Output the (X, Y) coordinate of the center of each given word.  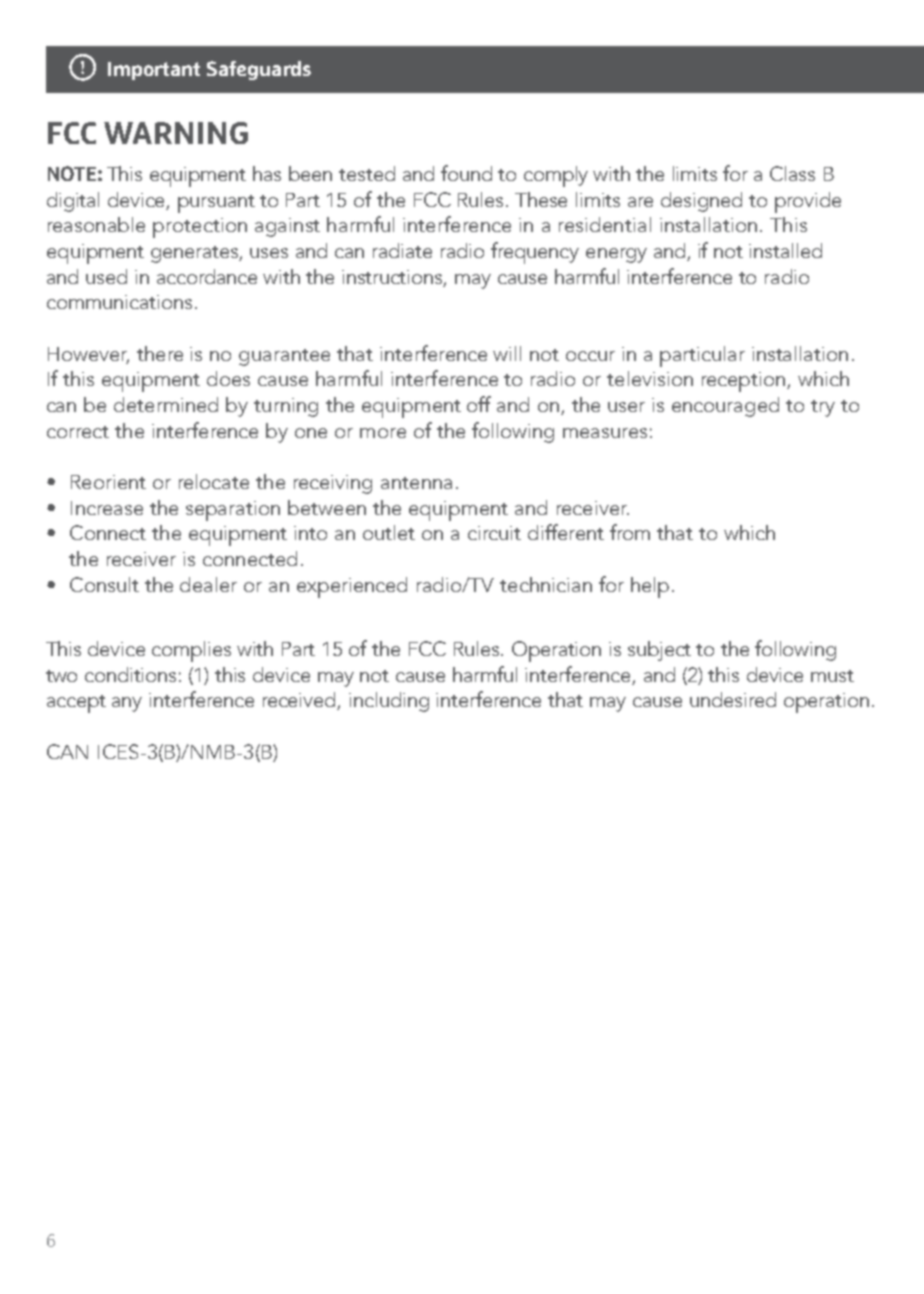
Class (792, 173)
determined (166, 404)
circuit (494, 533)
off (479, 404)
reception (745, 382)
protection (200, 228)
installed (785, 250)
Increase (107, 508)
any (127, 704)
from (630, 532)
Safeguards (259, 70)
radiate (402, 250)
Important (154, 71)
